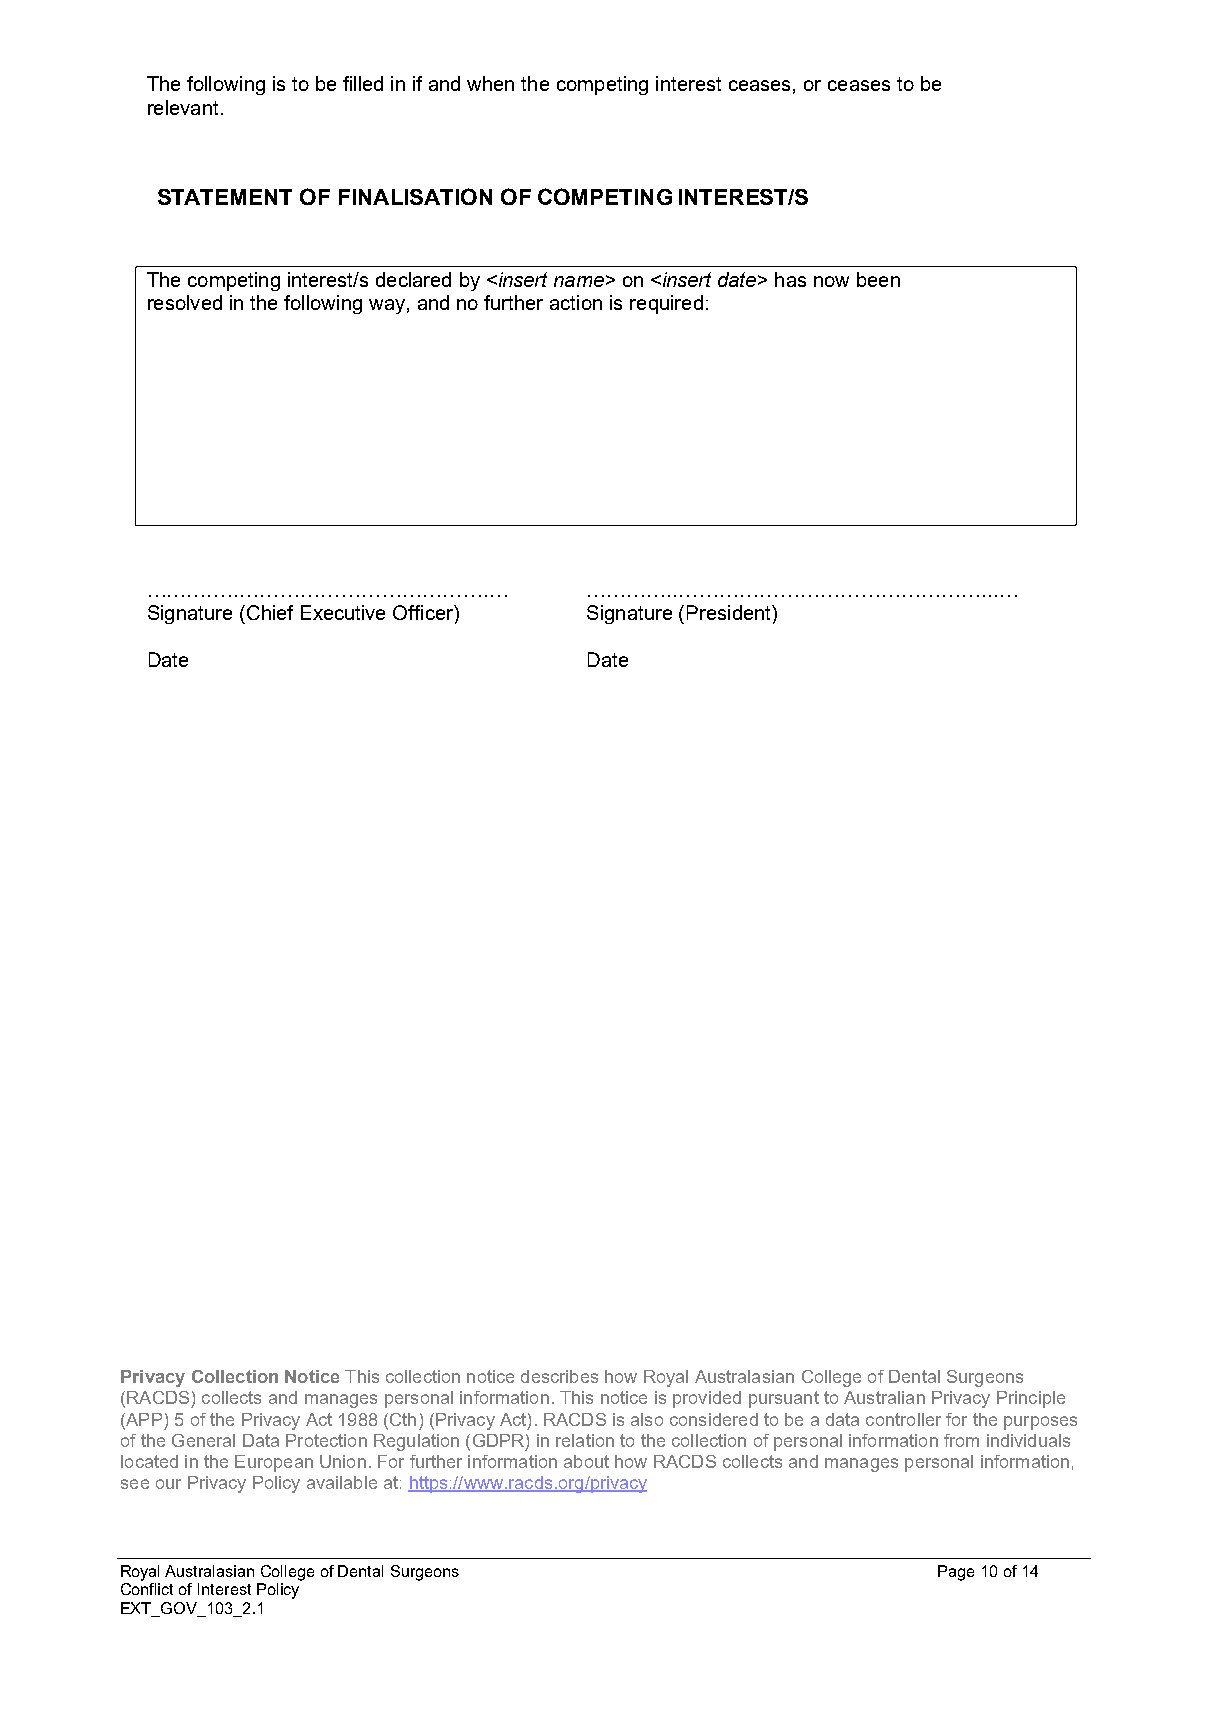 The image size is (1212, 1713). What do you see at coordinates (268, 612) in the page?
I see `Chief` at bounding box center [268, 612].
